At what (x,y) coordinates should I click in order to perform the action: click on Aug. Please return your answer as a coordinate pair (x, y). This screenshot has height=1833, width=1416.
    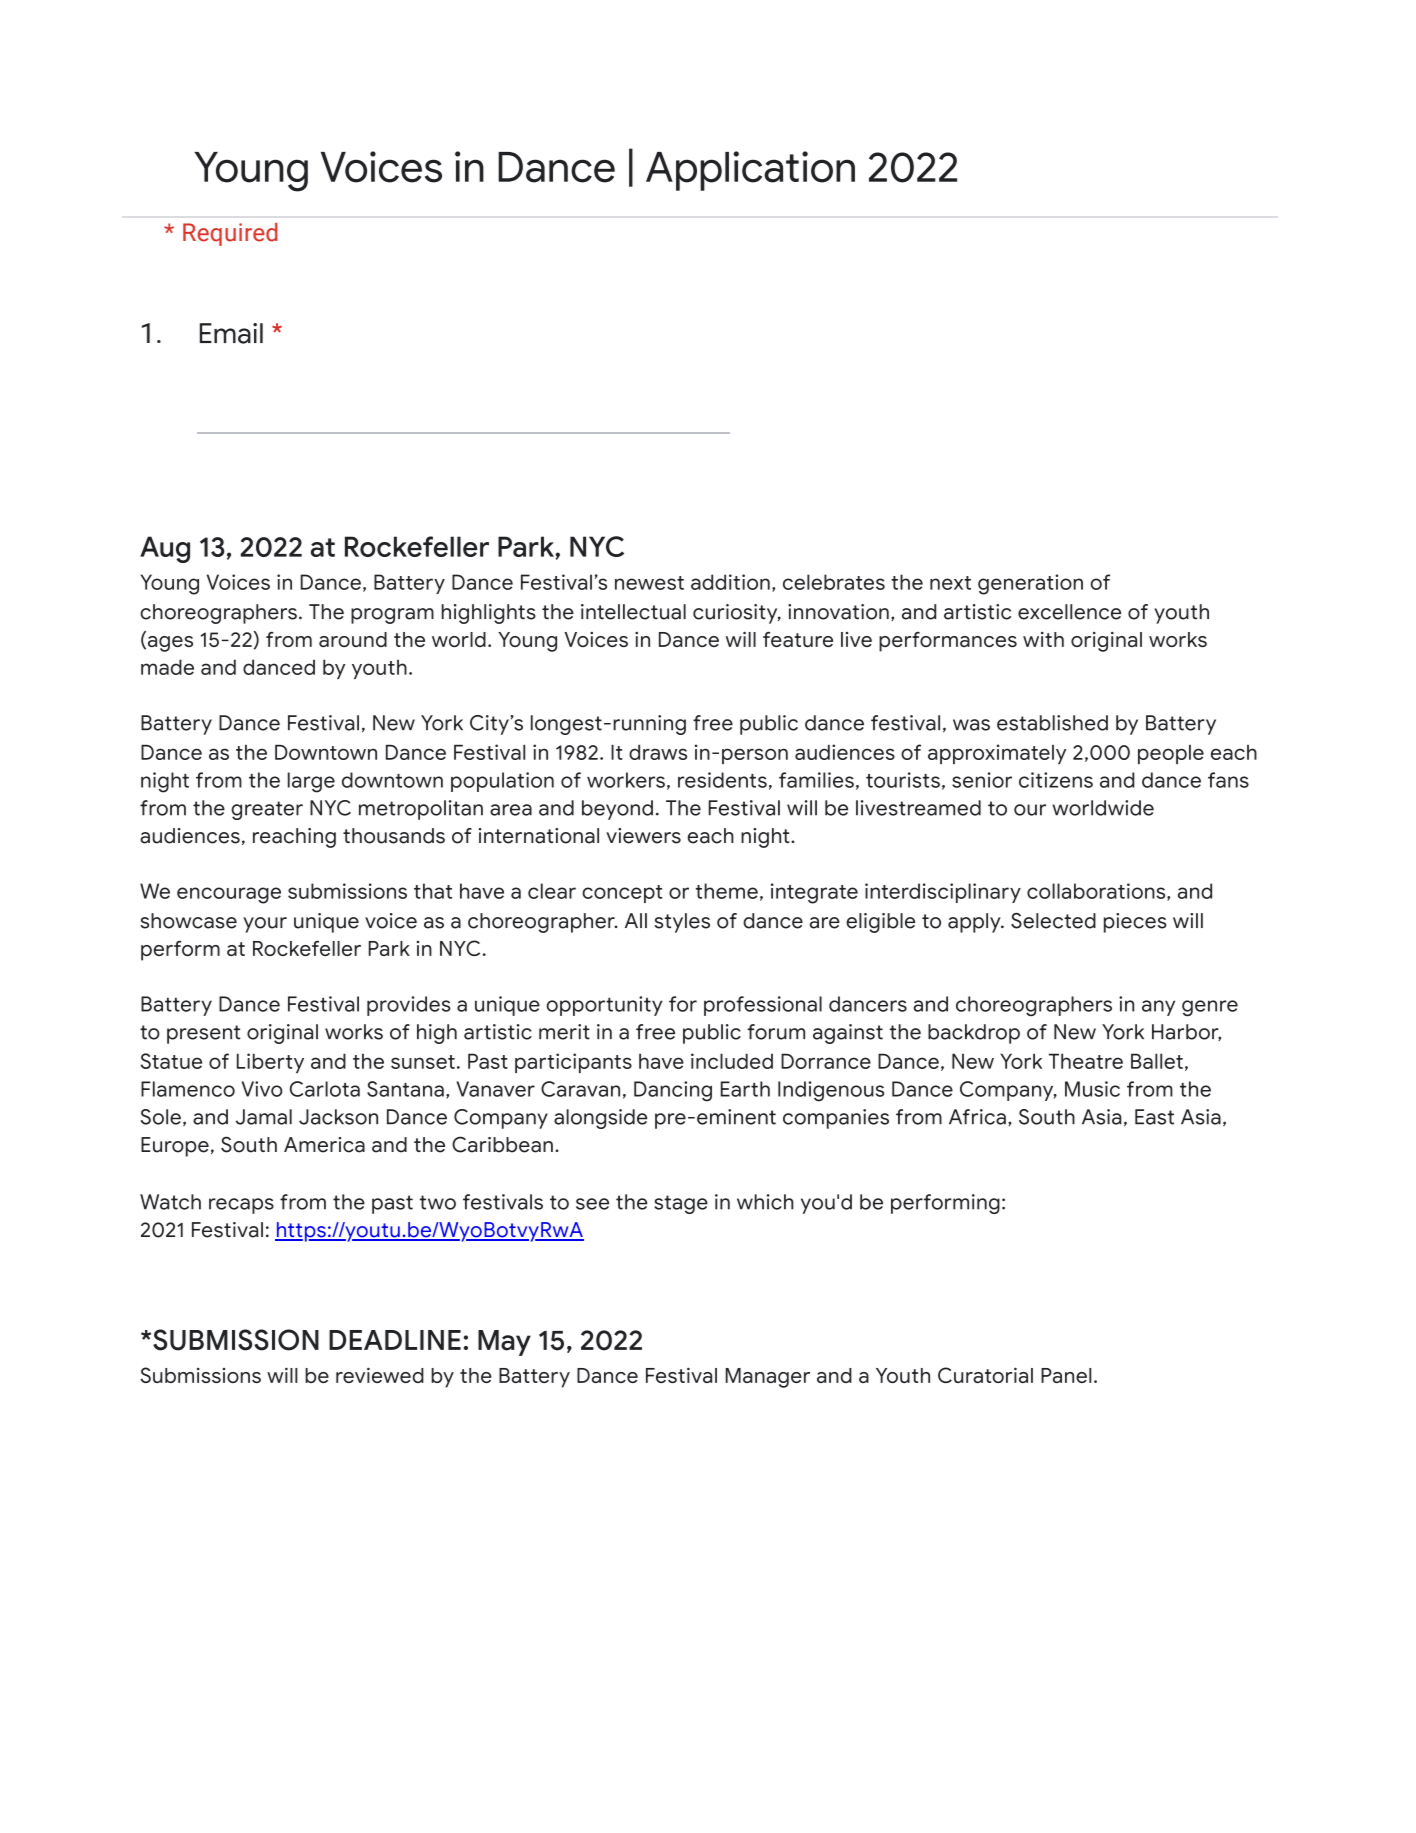
    Looking at the image, I should click on (165, 549).
